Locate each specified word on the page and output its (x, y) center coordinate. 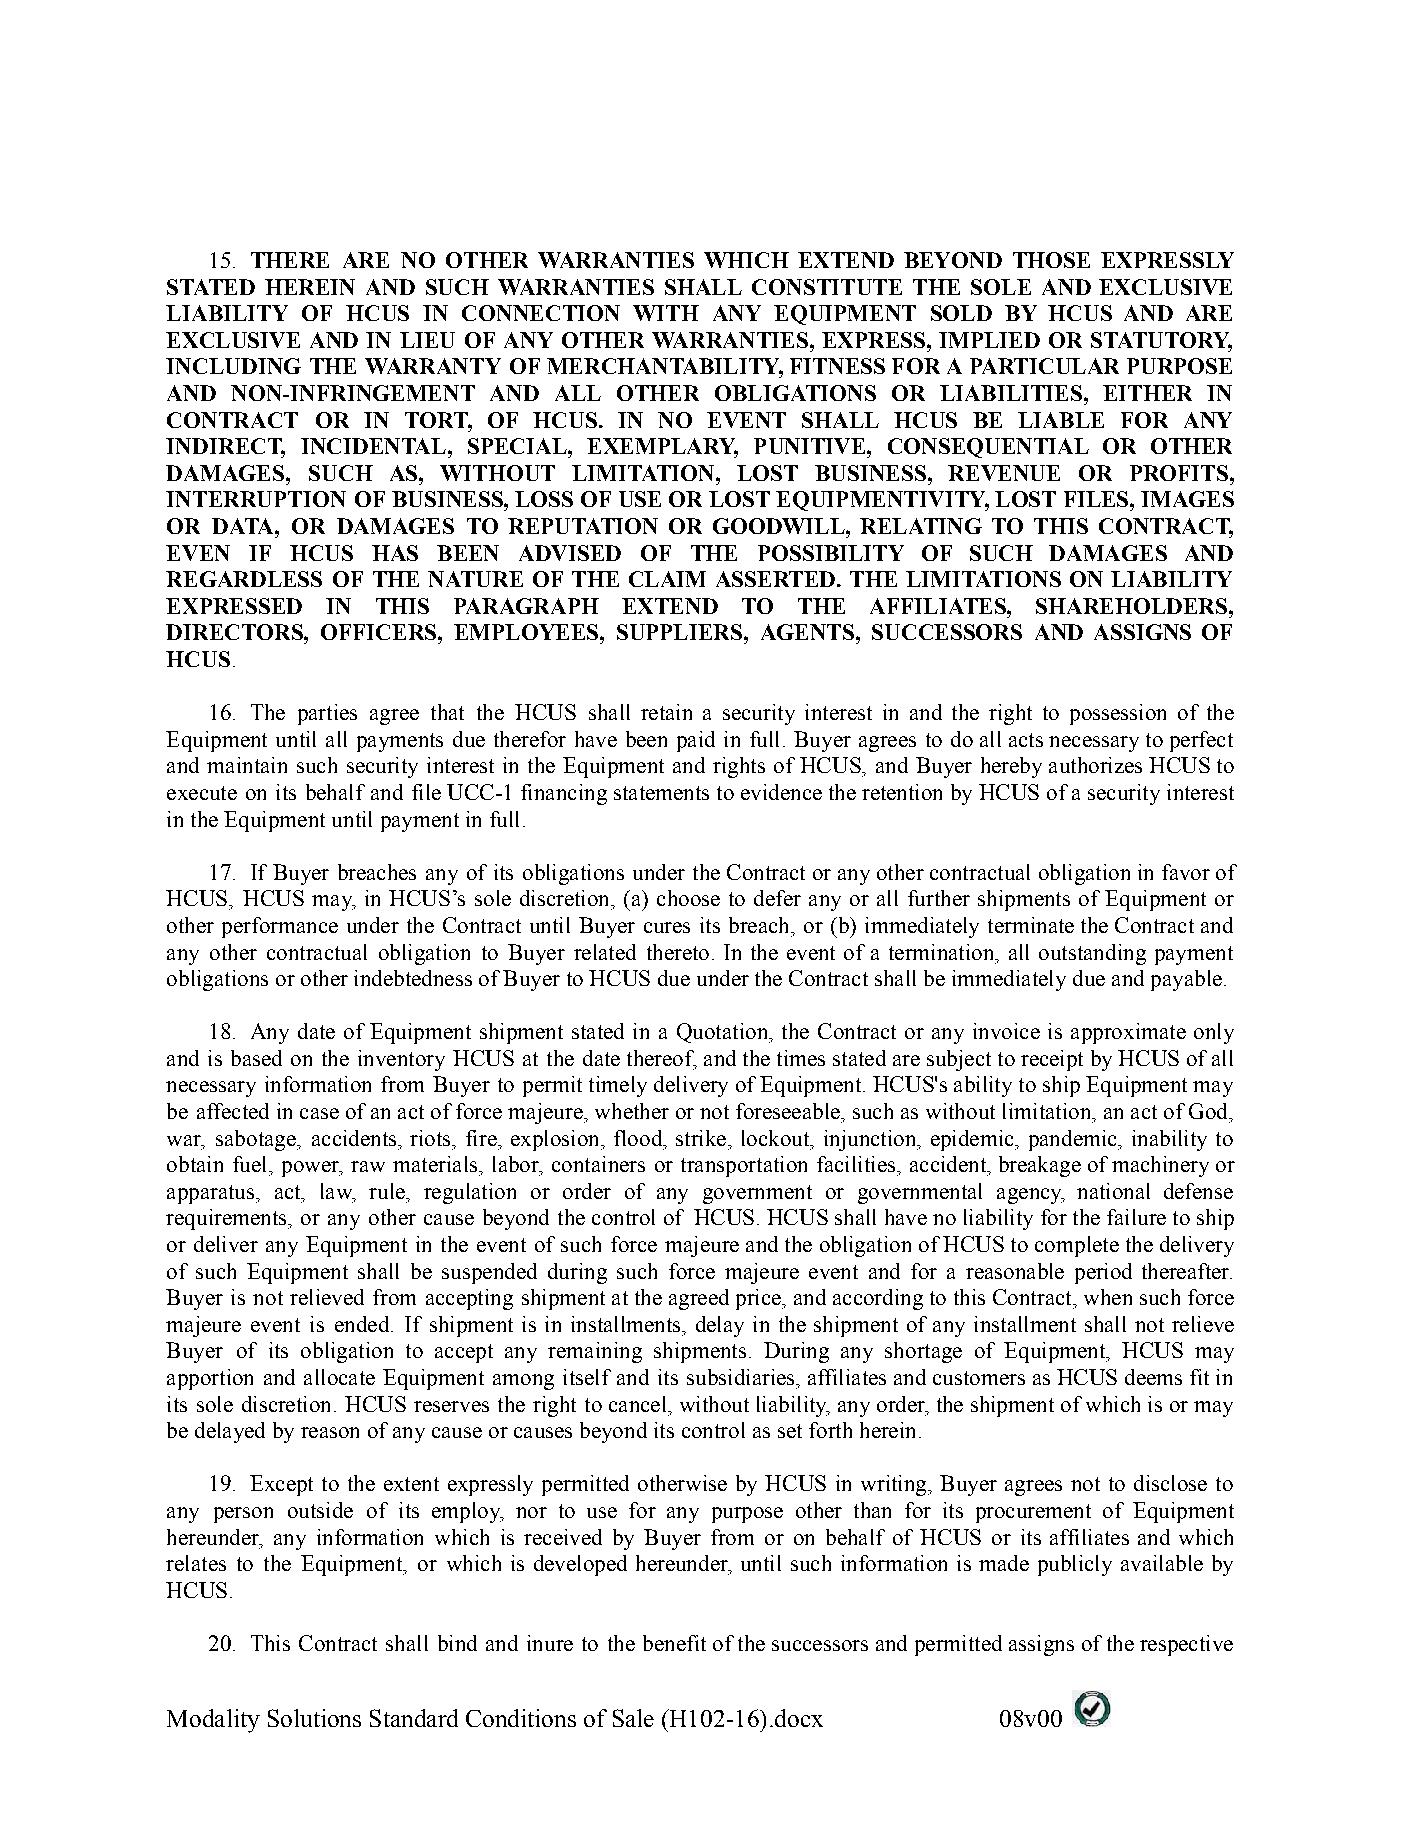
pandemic (1074, 1140)
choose (688, 898)
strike (702, 1138)
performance (280, 927)
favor (1186, 872)
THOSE (1051, 260)
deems (1153, 1377)
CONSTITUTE (827, 287)
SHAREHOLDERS (1131, 606)
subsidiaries (742, 1377)
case (319, 1113)
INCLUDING (233, 366)
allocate (339, 1377)
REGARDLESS (244, 579)
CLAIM (667, 579)
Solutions (314, 1718)
